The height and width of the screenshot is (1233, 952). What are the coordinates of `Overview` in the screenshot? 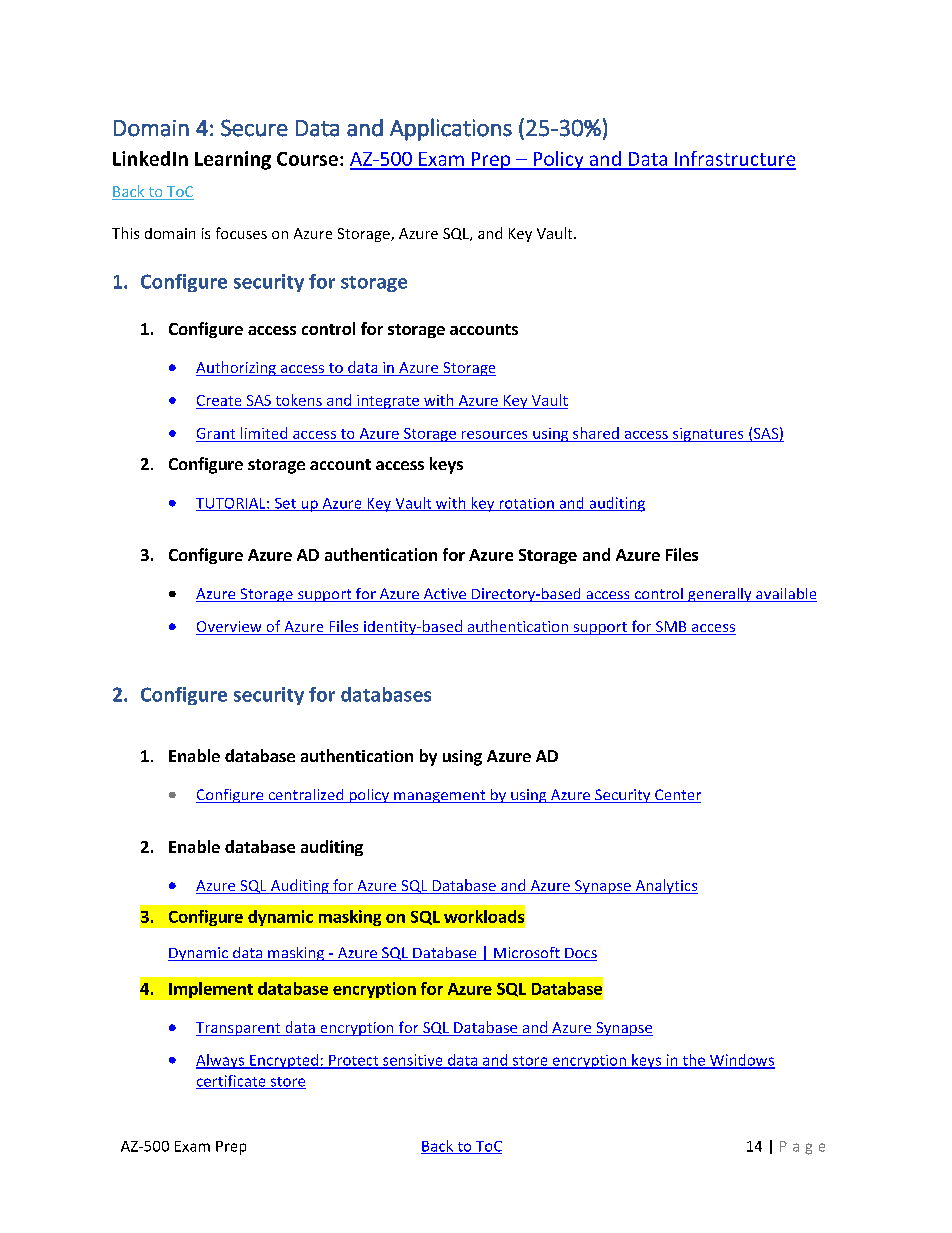 It's located at (230, 628).
